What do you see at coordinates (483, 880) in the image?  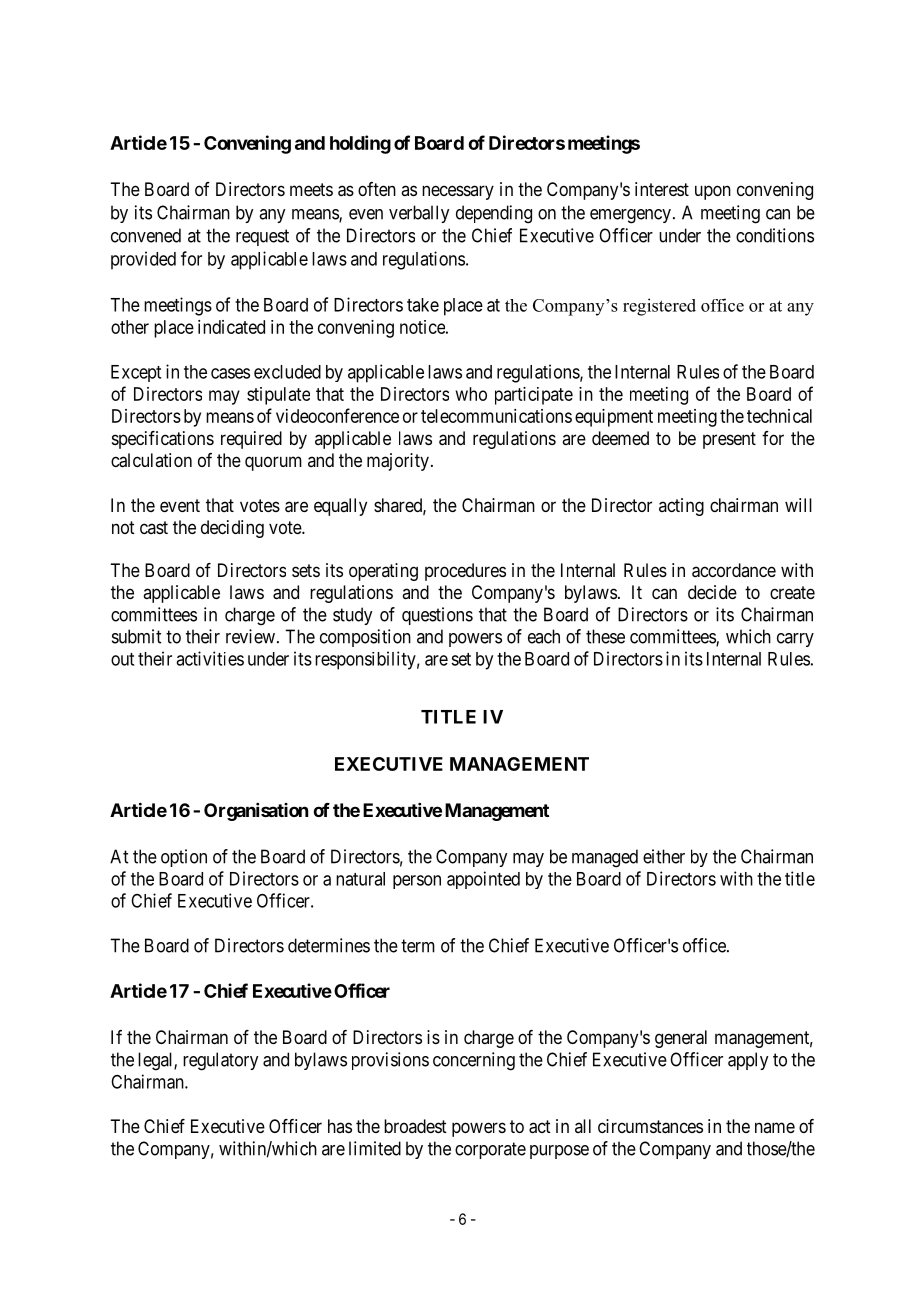 I see `appointed` at bounding box center [483, 880].
